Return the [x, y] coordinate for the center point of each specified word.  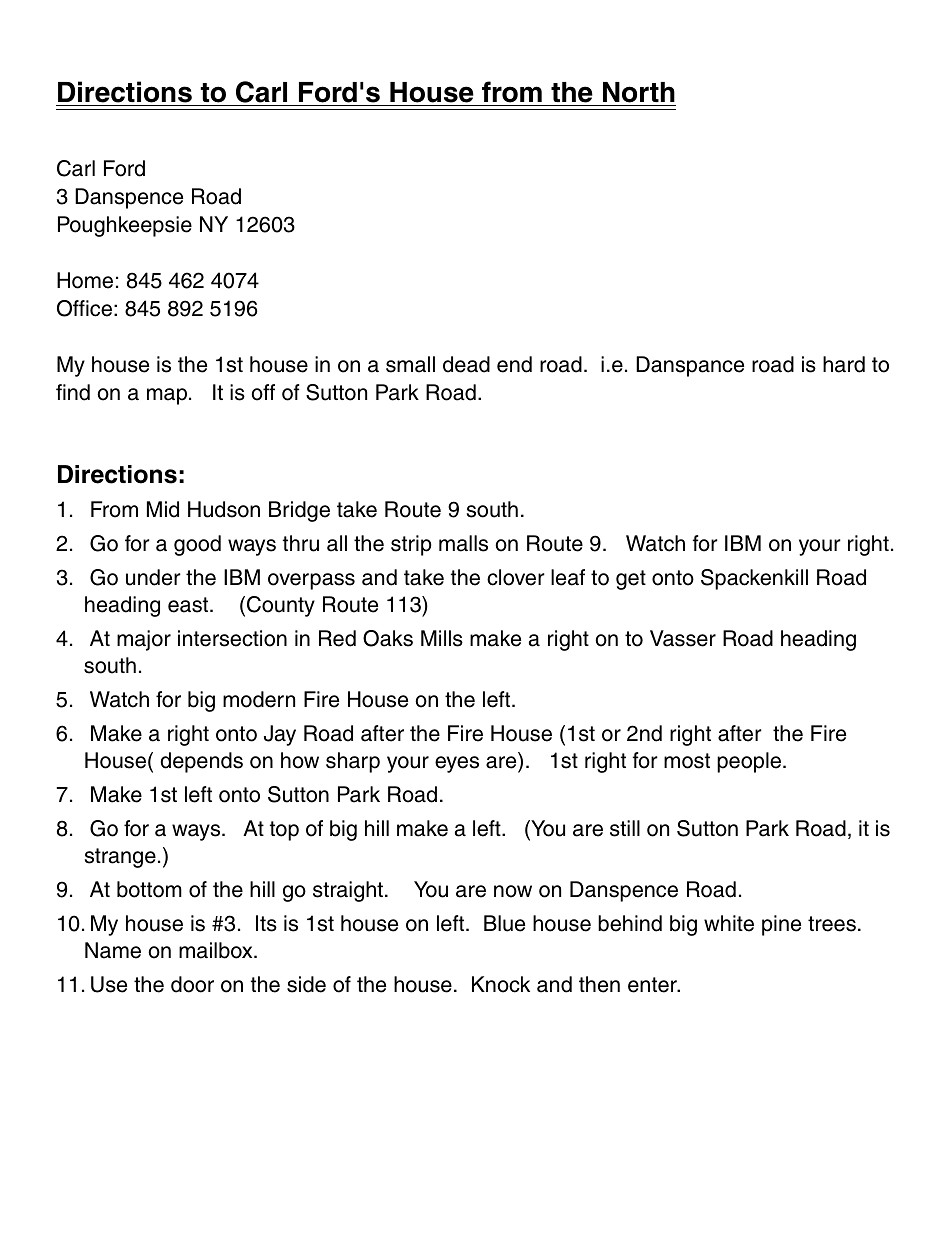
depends [201, 762]
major [144, 640]
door [192, 984]
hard [844, 364]
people [750, 762]
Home [85, 280]
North [638, 94]
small [410, 364]
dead [466, 364]
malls [463, 543]
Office [84, 308]
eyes [457, 764]
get [631, 580]
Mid [163, 509]
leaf [568, 577]
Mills [442, 638]
